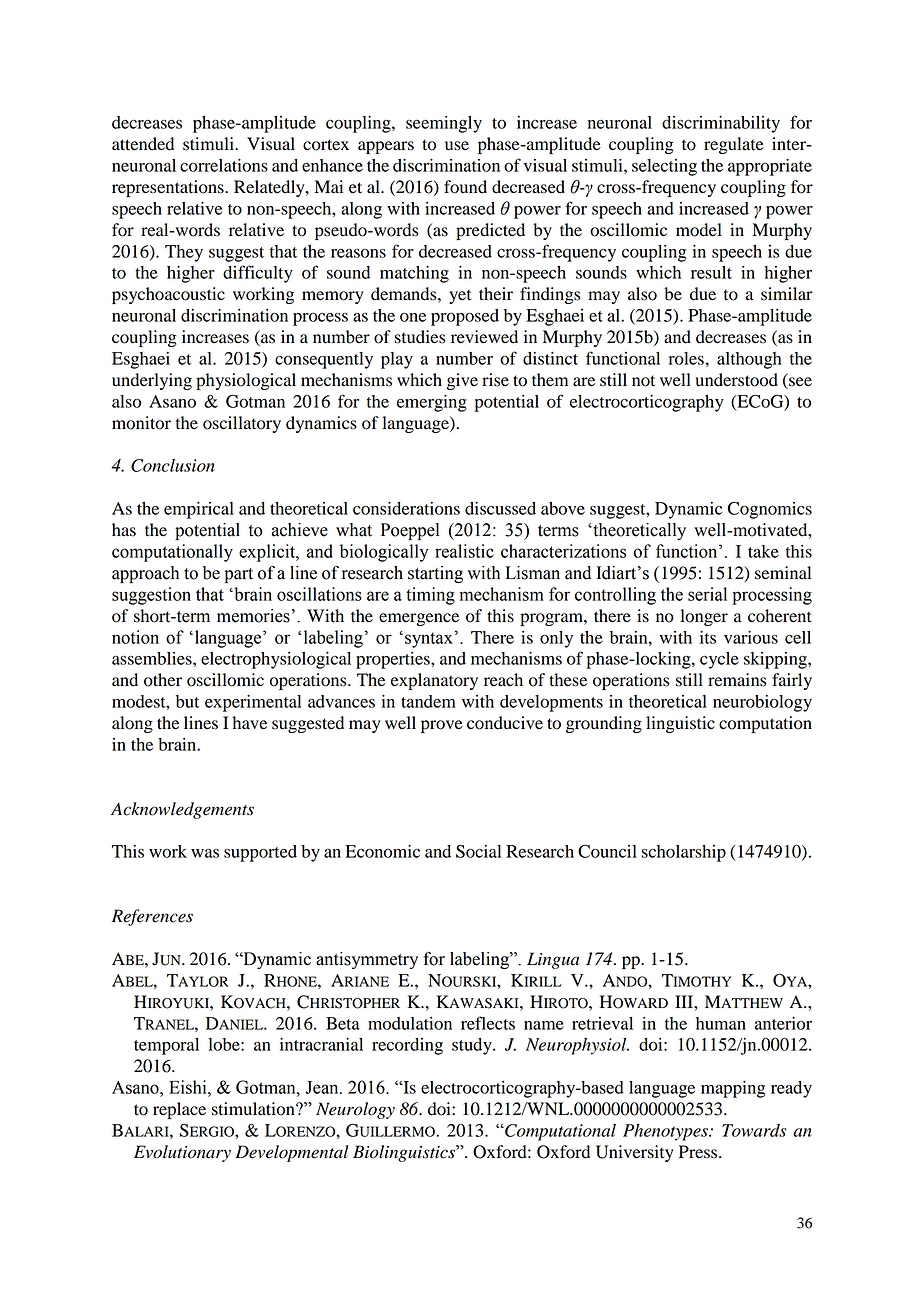  I want to click on replace, so click(179, 1110).
